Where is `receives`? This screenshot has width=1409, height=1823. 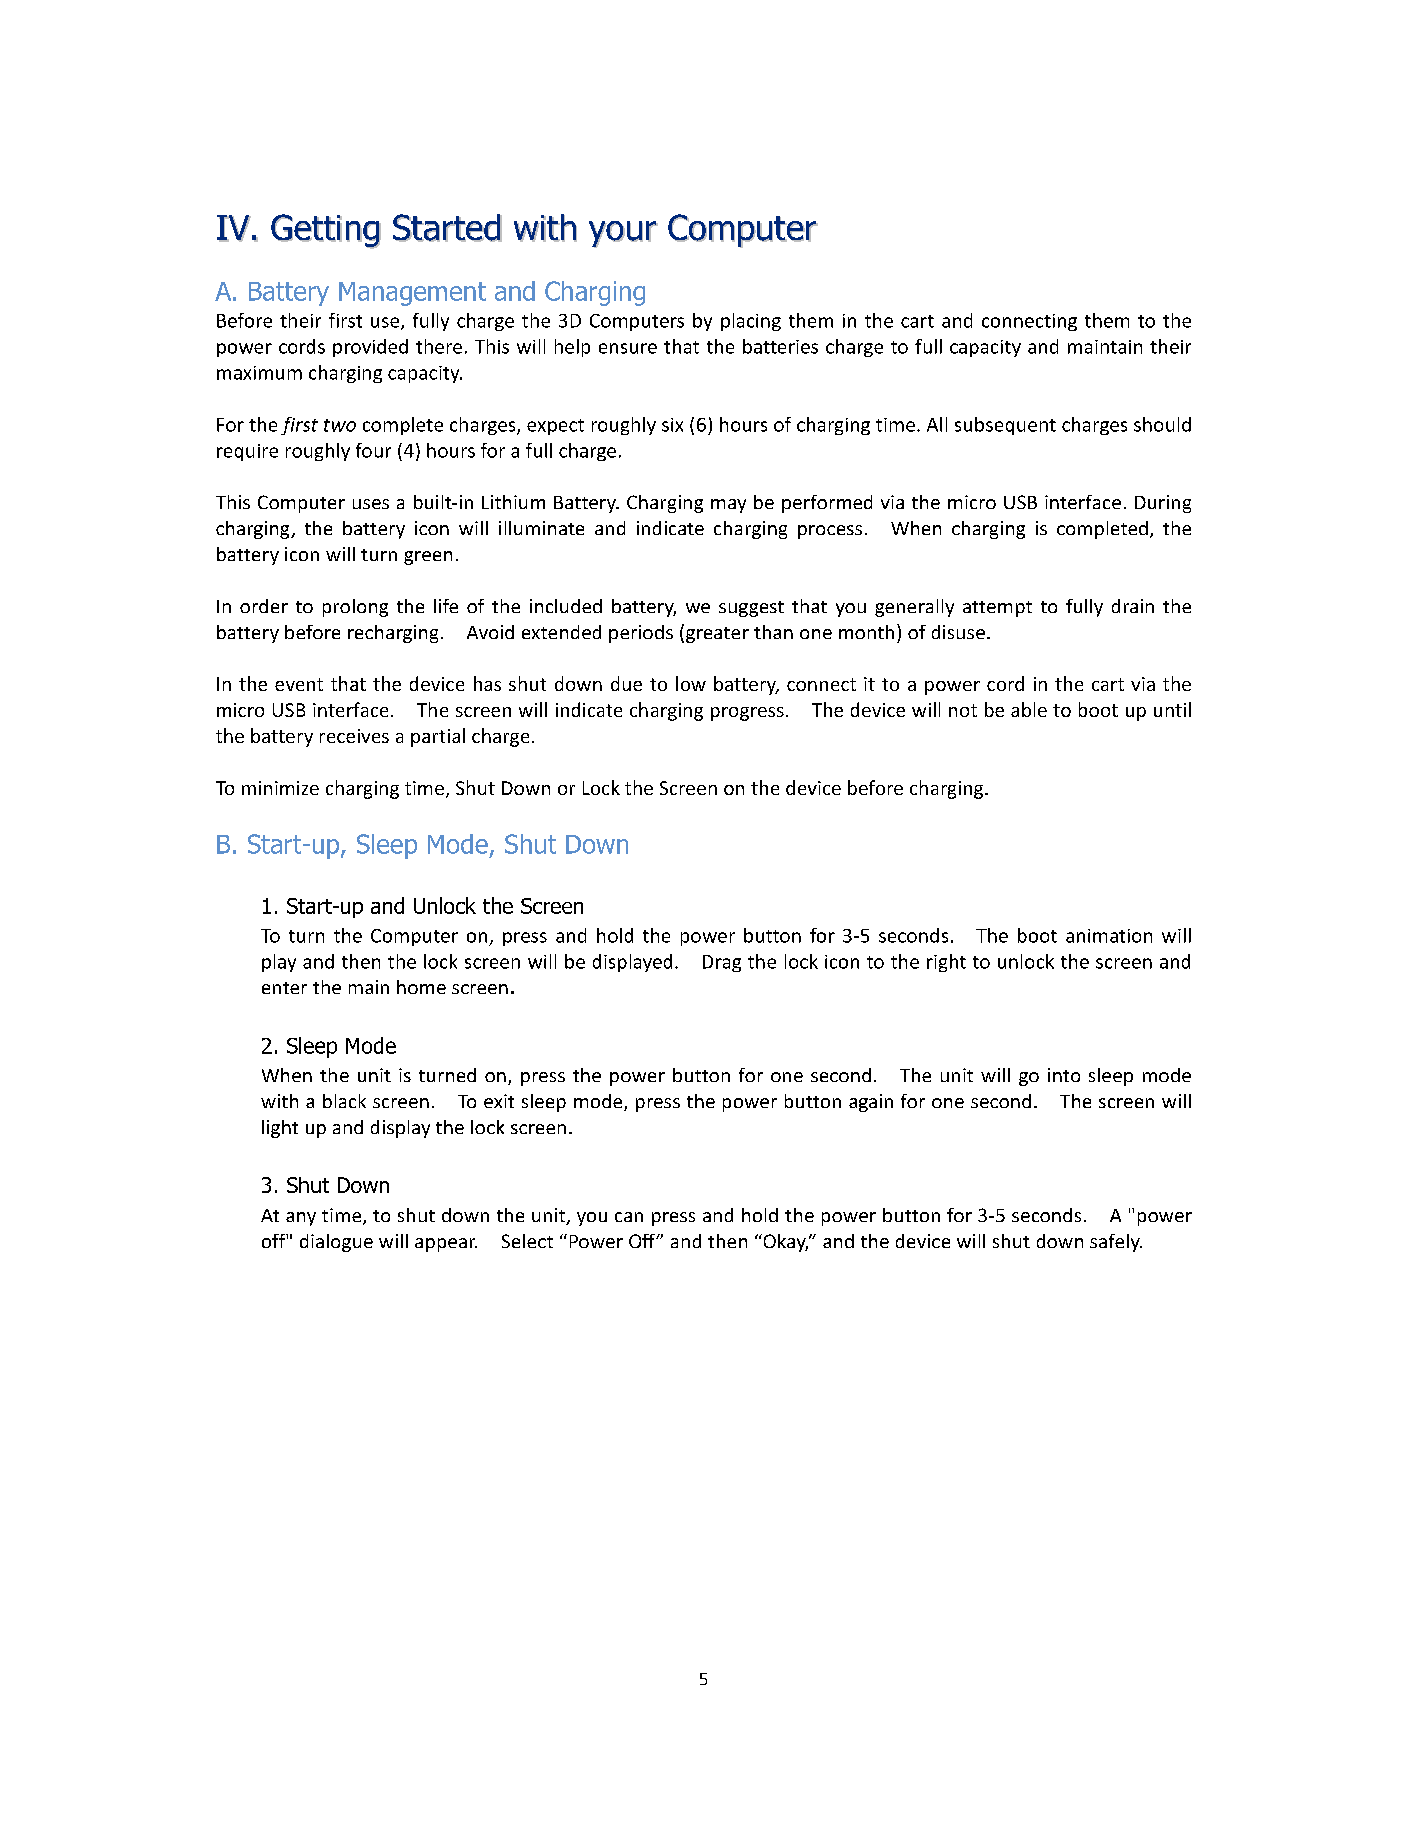
receives is located at coordinates (354, 736).
